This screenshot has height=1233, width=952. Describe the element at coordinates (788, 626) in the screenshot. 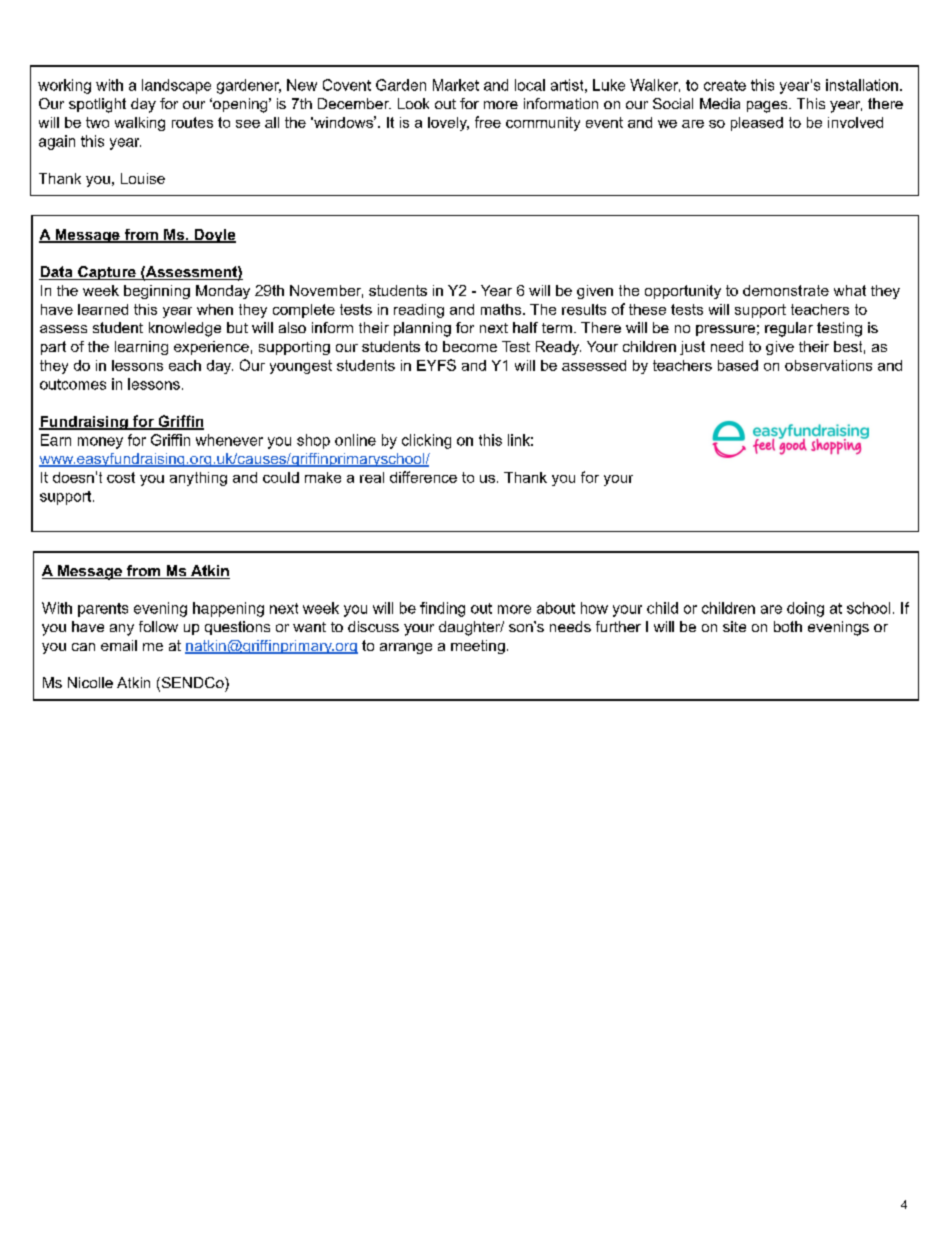

I see `both` at that location.
